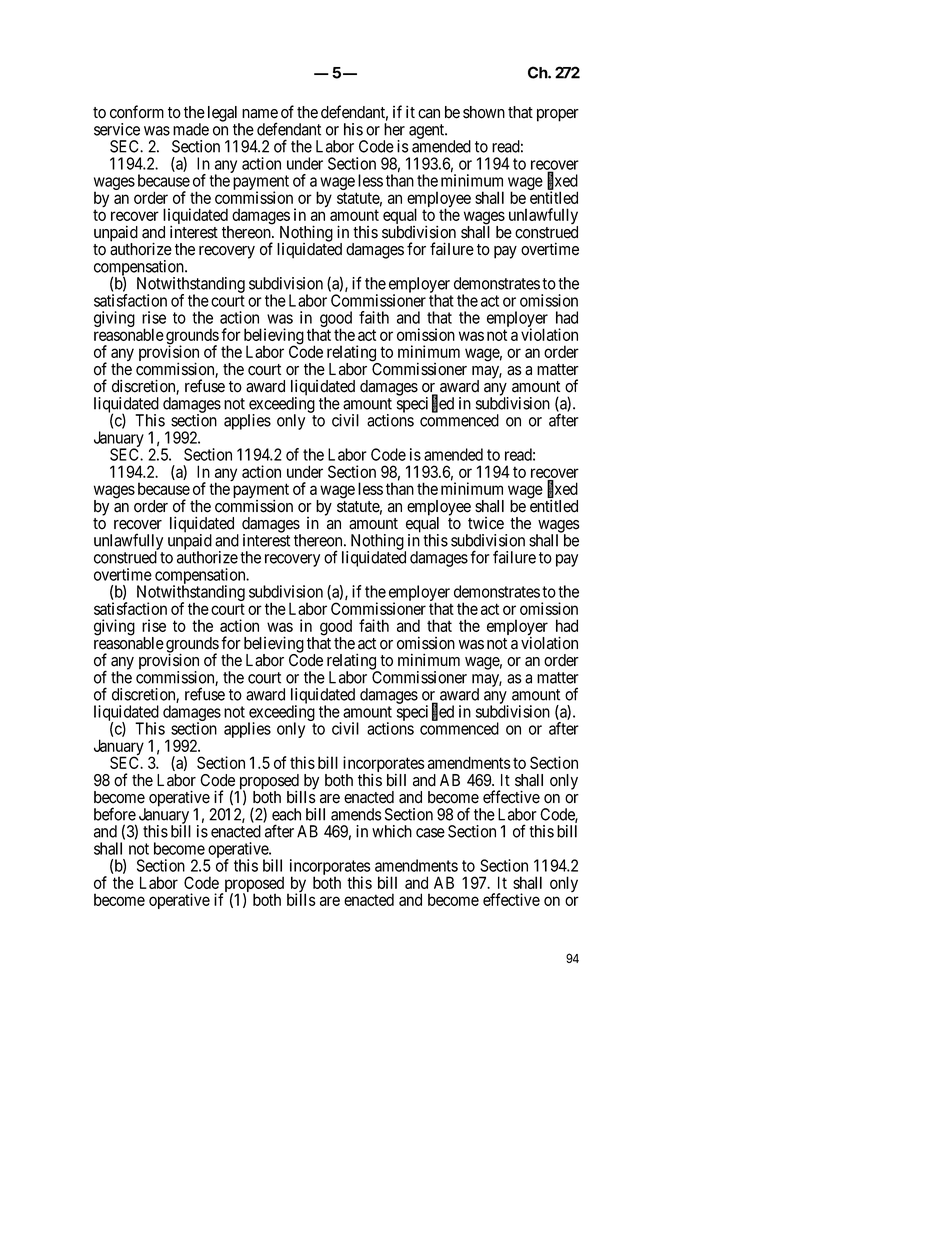 This page has height=1233, width=952. Describe the element at coordinates (558, 115) in the page. I see `proper` at that location.
